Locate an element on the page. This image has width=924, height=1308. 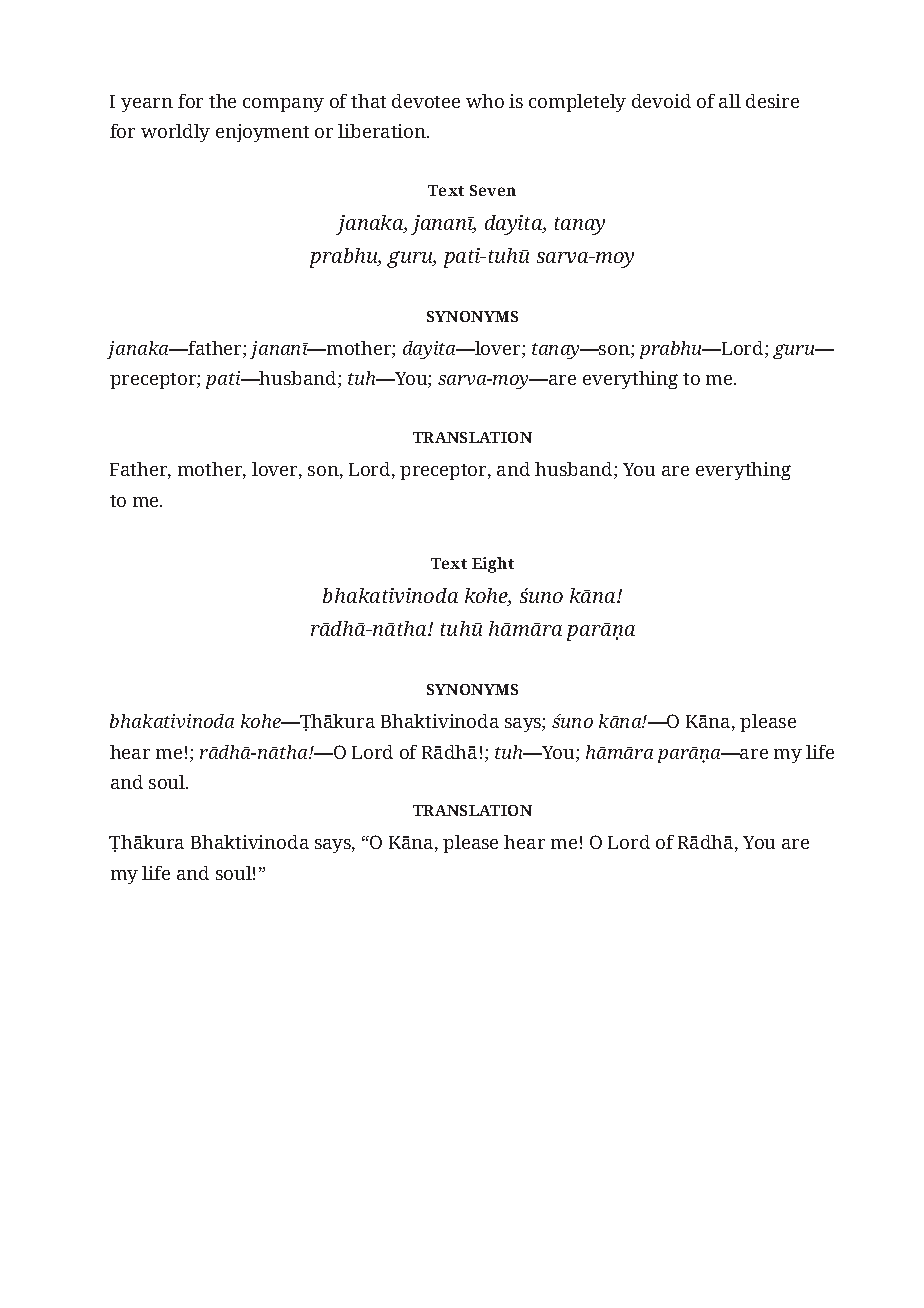
devoid is located at coordinates (661, 101).
